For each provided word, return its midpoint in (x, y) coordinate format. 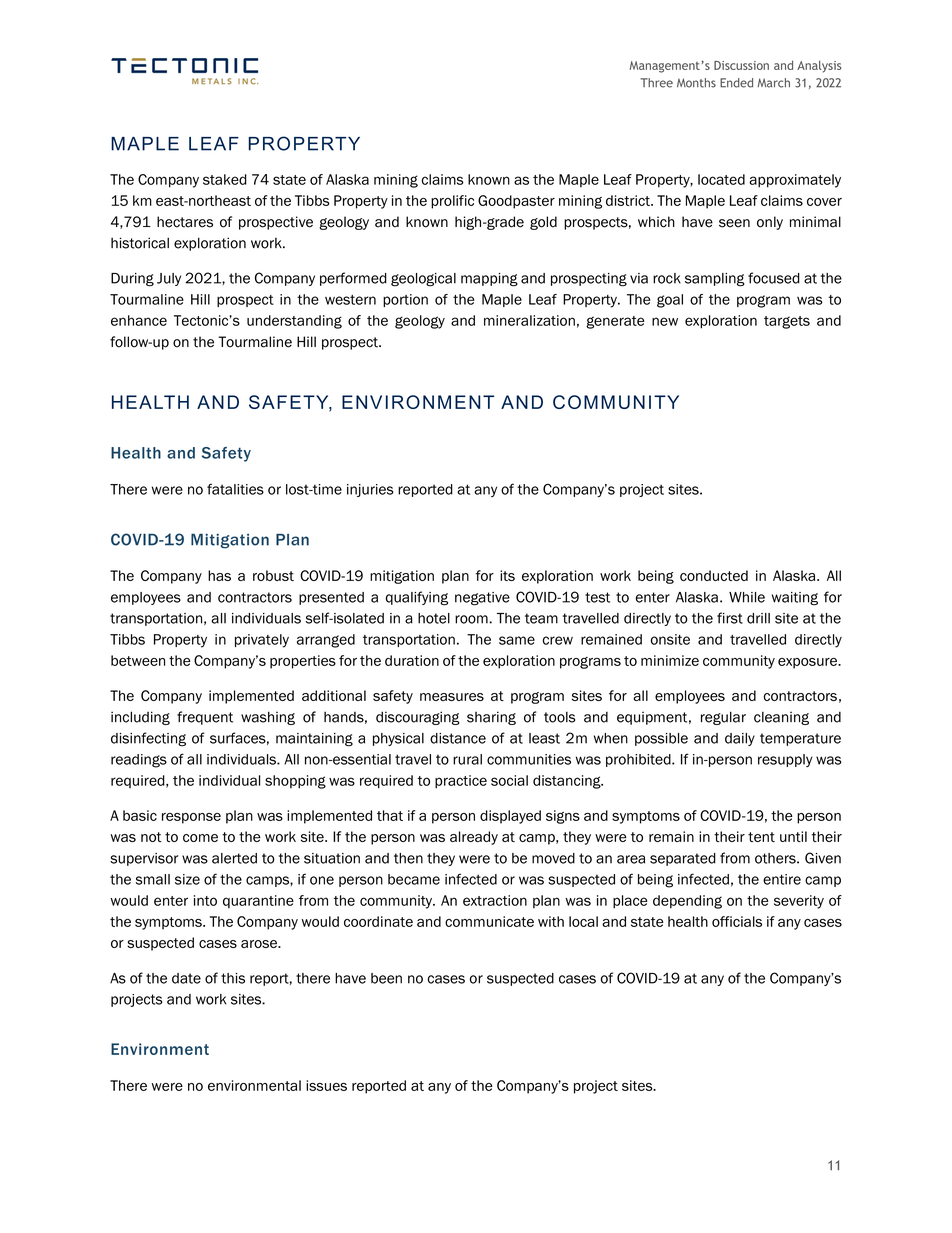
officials (737, 921)
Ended (736, 83)
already (474, 838)
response (191, 818)
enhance (139, 320)
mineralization (529, 320)
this (233, 978)
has (219, 575)
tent (761, 837)
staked (225, 179)
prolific (452, 202)
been (386, 978)
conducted (714, 575)
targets (787, 322)
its (507, 575)
